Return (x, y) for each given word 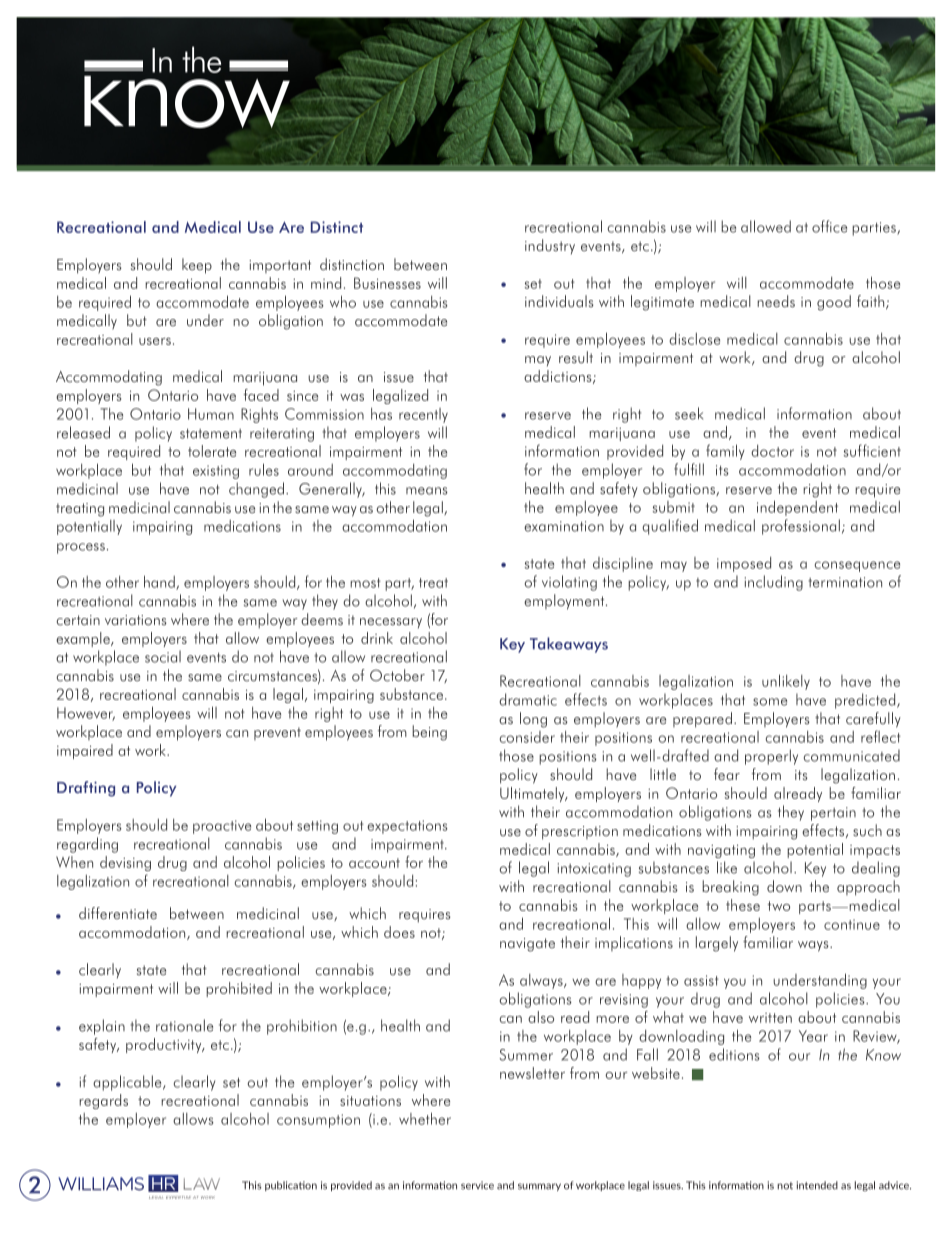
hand (160, 582)
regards (103, 1101)
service (477, 1185)
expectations (407, 827)
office (829, 226)
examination (564, 526)
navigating (721, 851)
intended (817, 1185)
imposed (744, 564)
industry (550, 246)
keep (197, 266)
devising (125, 863)
